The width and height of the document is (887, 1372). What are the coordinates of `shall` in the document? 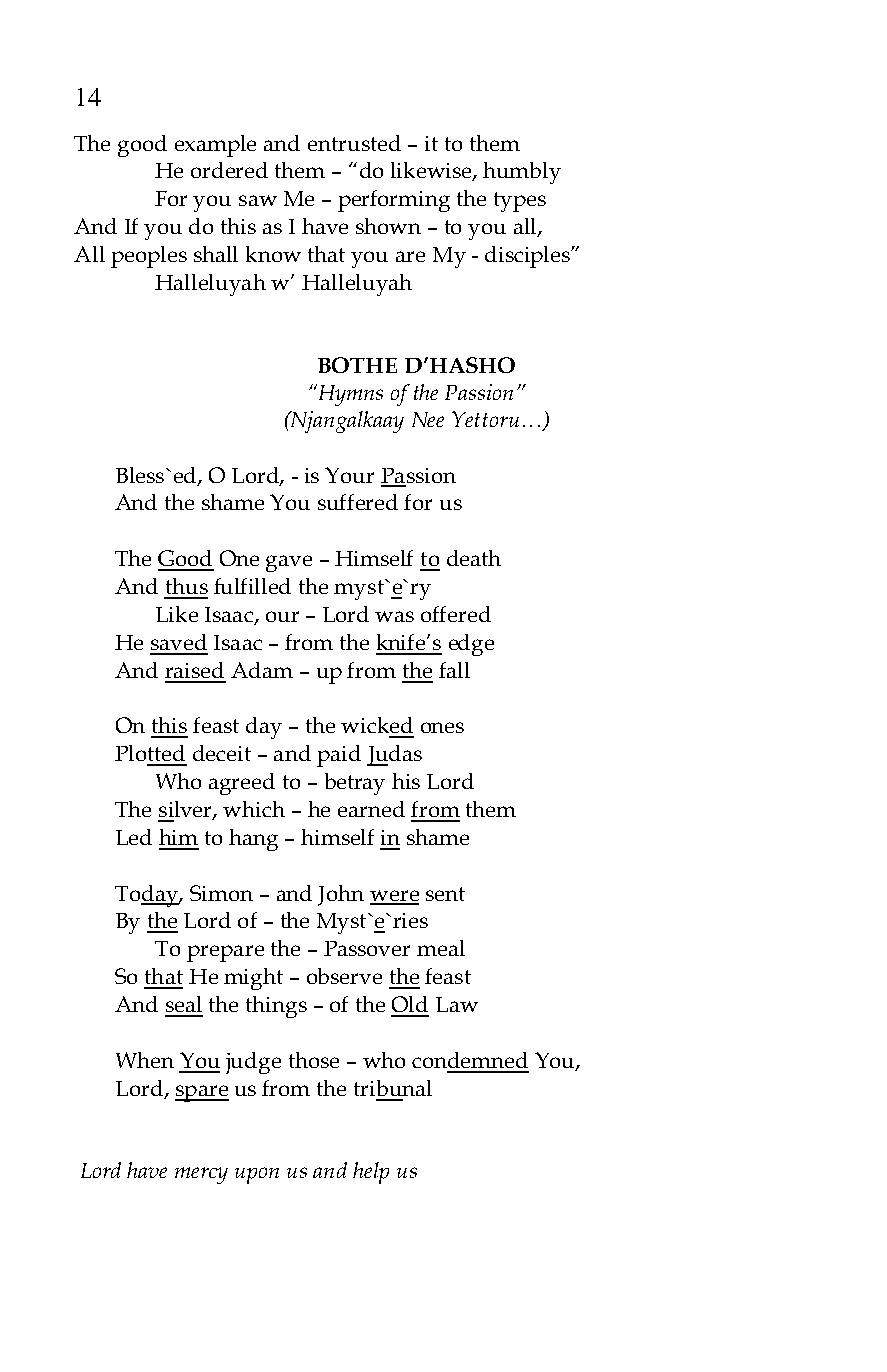 It's located at (216, 254).
